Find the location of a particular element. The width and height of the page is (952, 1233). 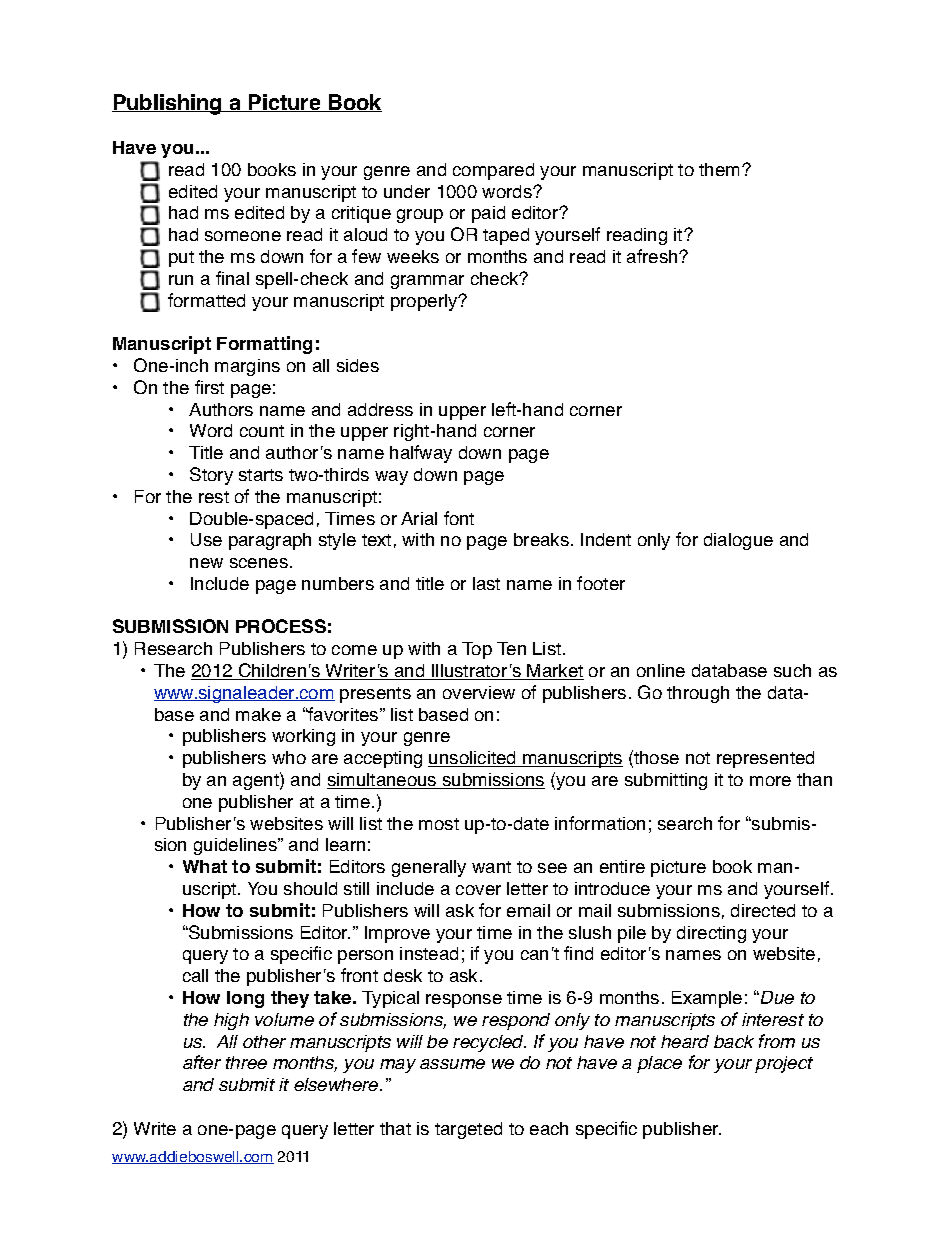

project is located at coordinates (784, 1064).
